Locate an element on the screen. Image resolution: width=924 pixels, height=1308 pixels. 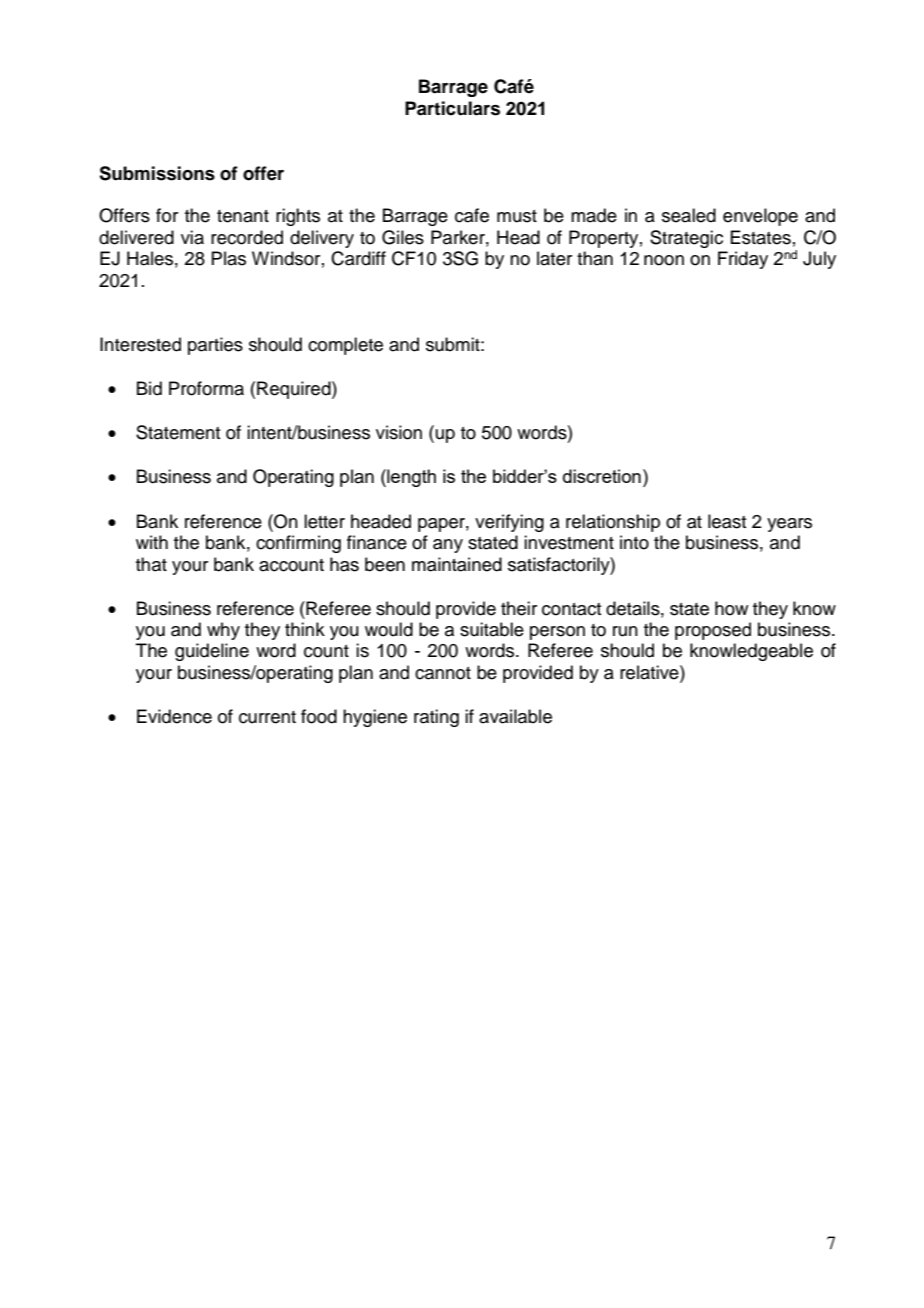
available is located at coordinates (515, 716).
